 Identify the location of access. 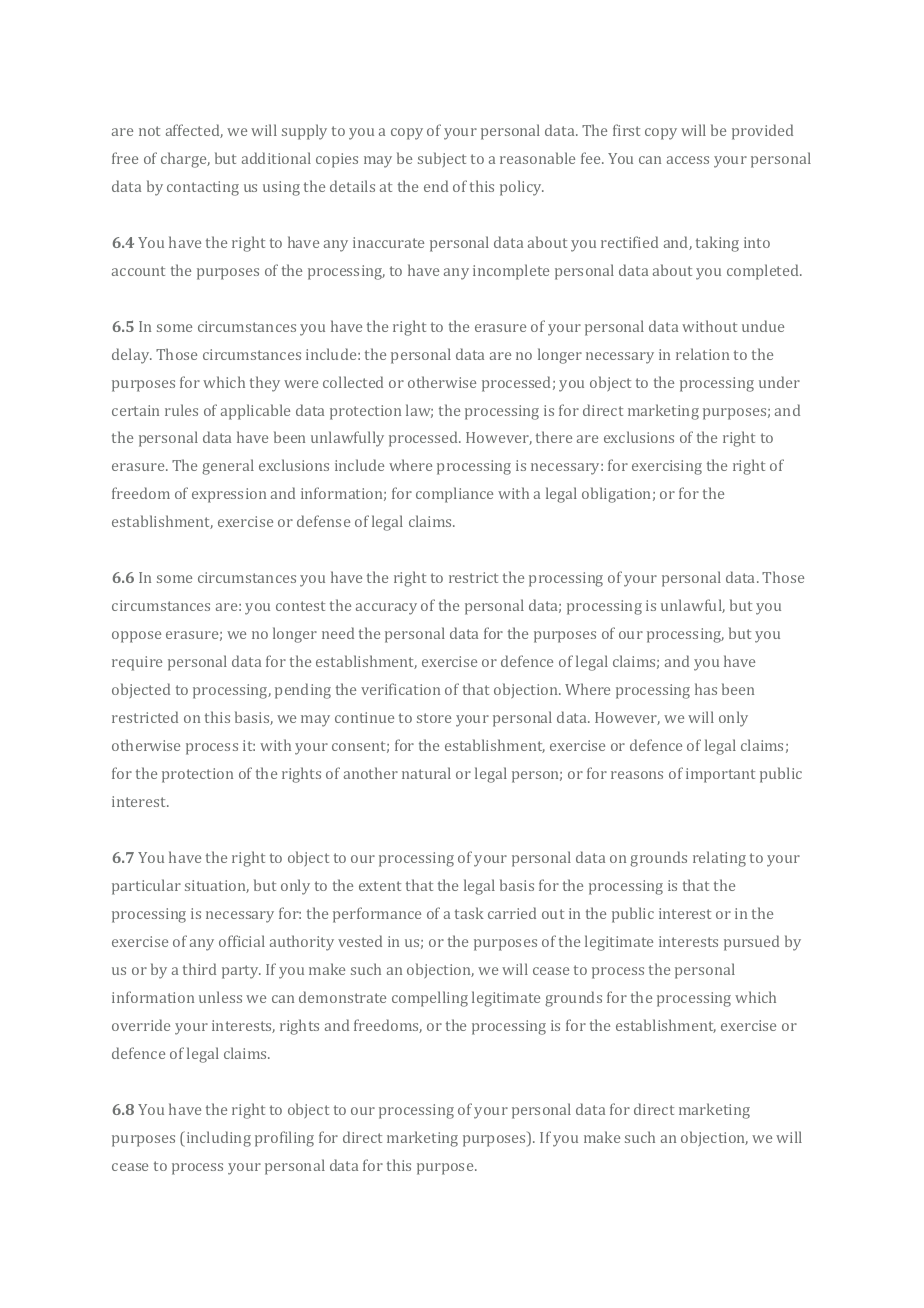
(688, 160).
